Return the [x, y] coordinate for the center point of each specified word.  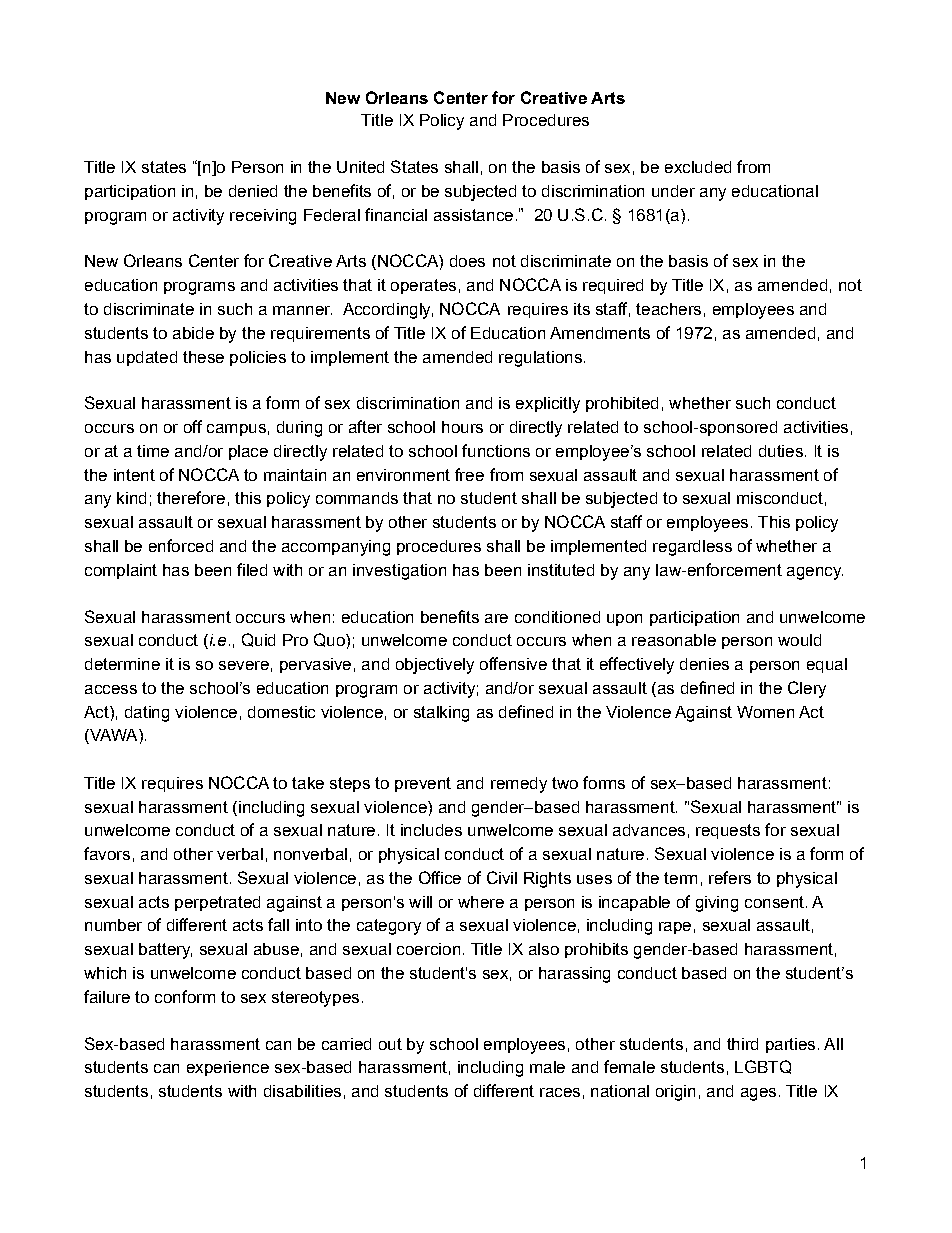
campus [236, 430]
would [799, 640]
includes [431, 830]
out [390, 1044]
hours [462, 427]
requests [728, 831]
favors [107, 853]
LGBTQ [763, 1067]
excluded [698, 167]
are [496, 618]
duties [781, 451]
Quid [258, 640]
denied [253, 191]
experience [228, 1068]
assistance [473, 215]
